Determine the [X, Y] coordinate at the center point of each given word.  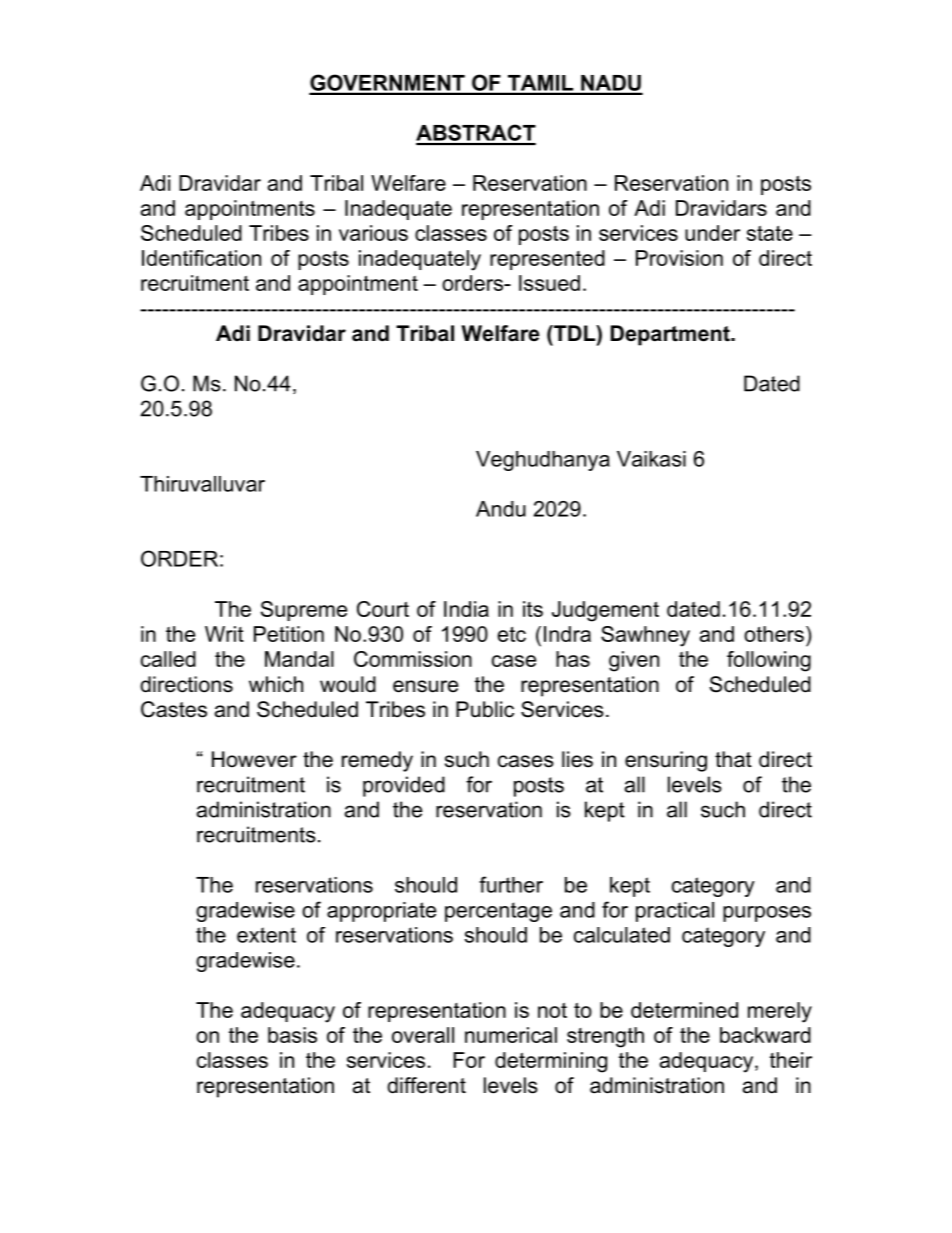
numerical [511, 1035]
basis [292, 1035]
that [733, 759]
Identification [201, 258]
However [254, 759]
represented [547, 260]
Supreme [304, 611]
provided [404, 786]
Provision [679, 258]
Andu [501, 509]
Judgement [605, 611]
